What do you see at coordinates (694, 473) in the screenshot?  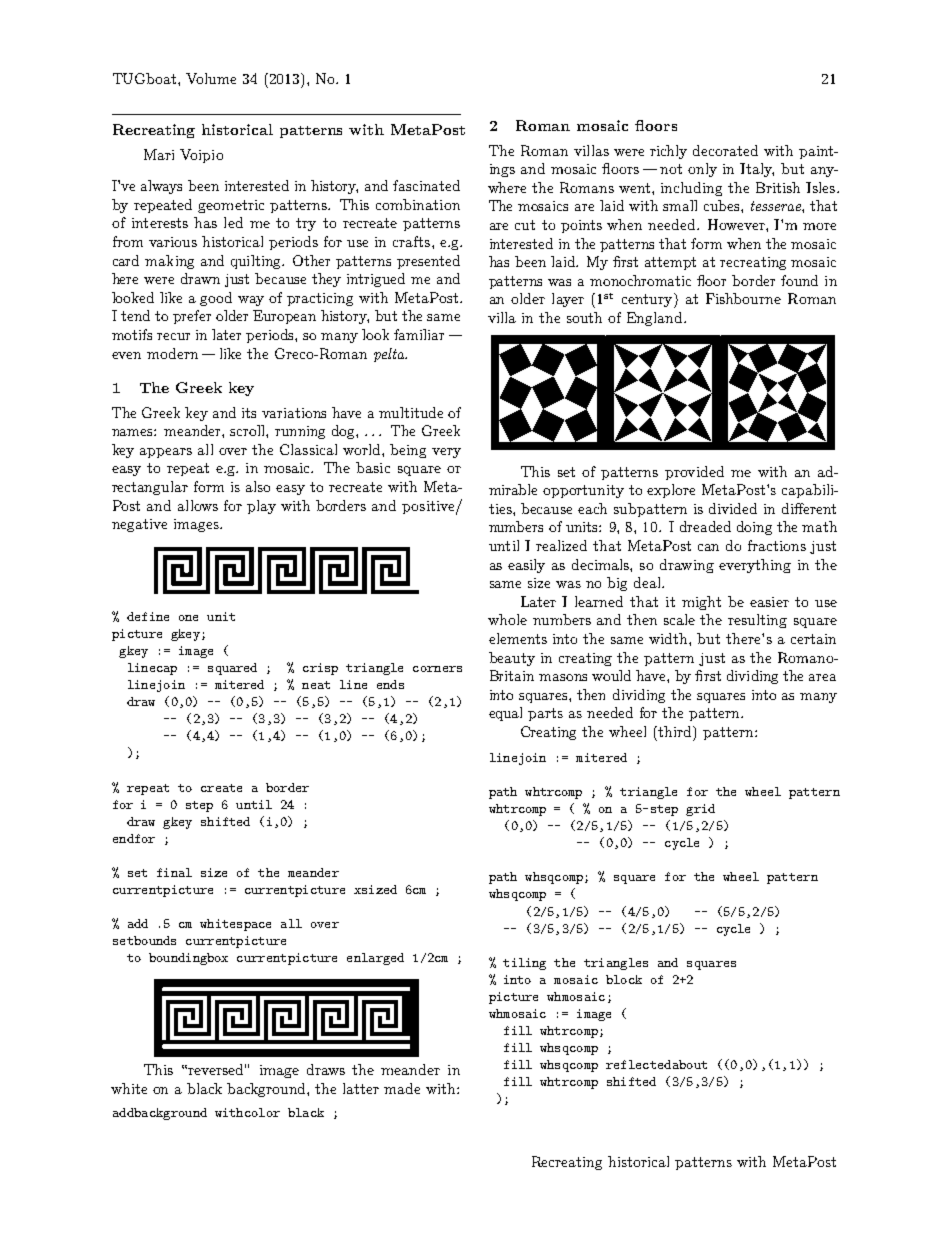 I see `provided` at bounding box center [694, 473].
